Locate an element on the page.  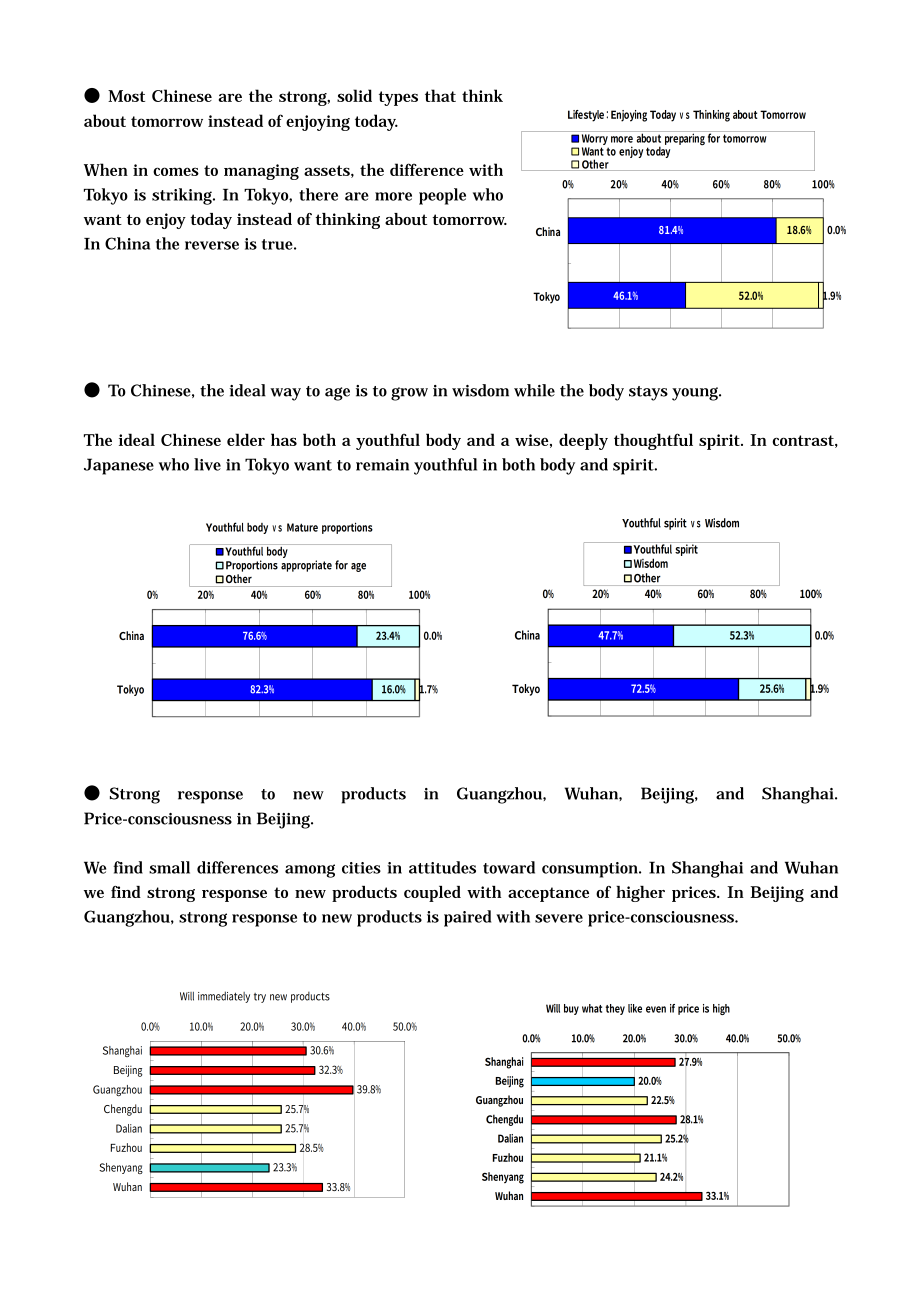
Worry is located at coordinates (595, 141).
